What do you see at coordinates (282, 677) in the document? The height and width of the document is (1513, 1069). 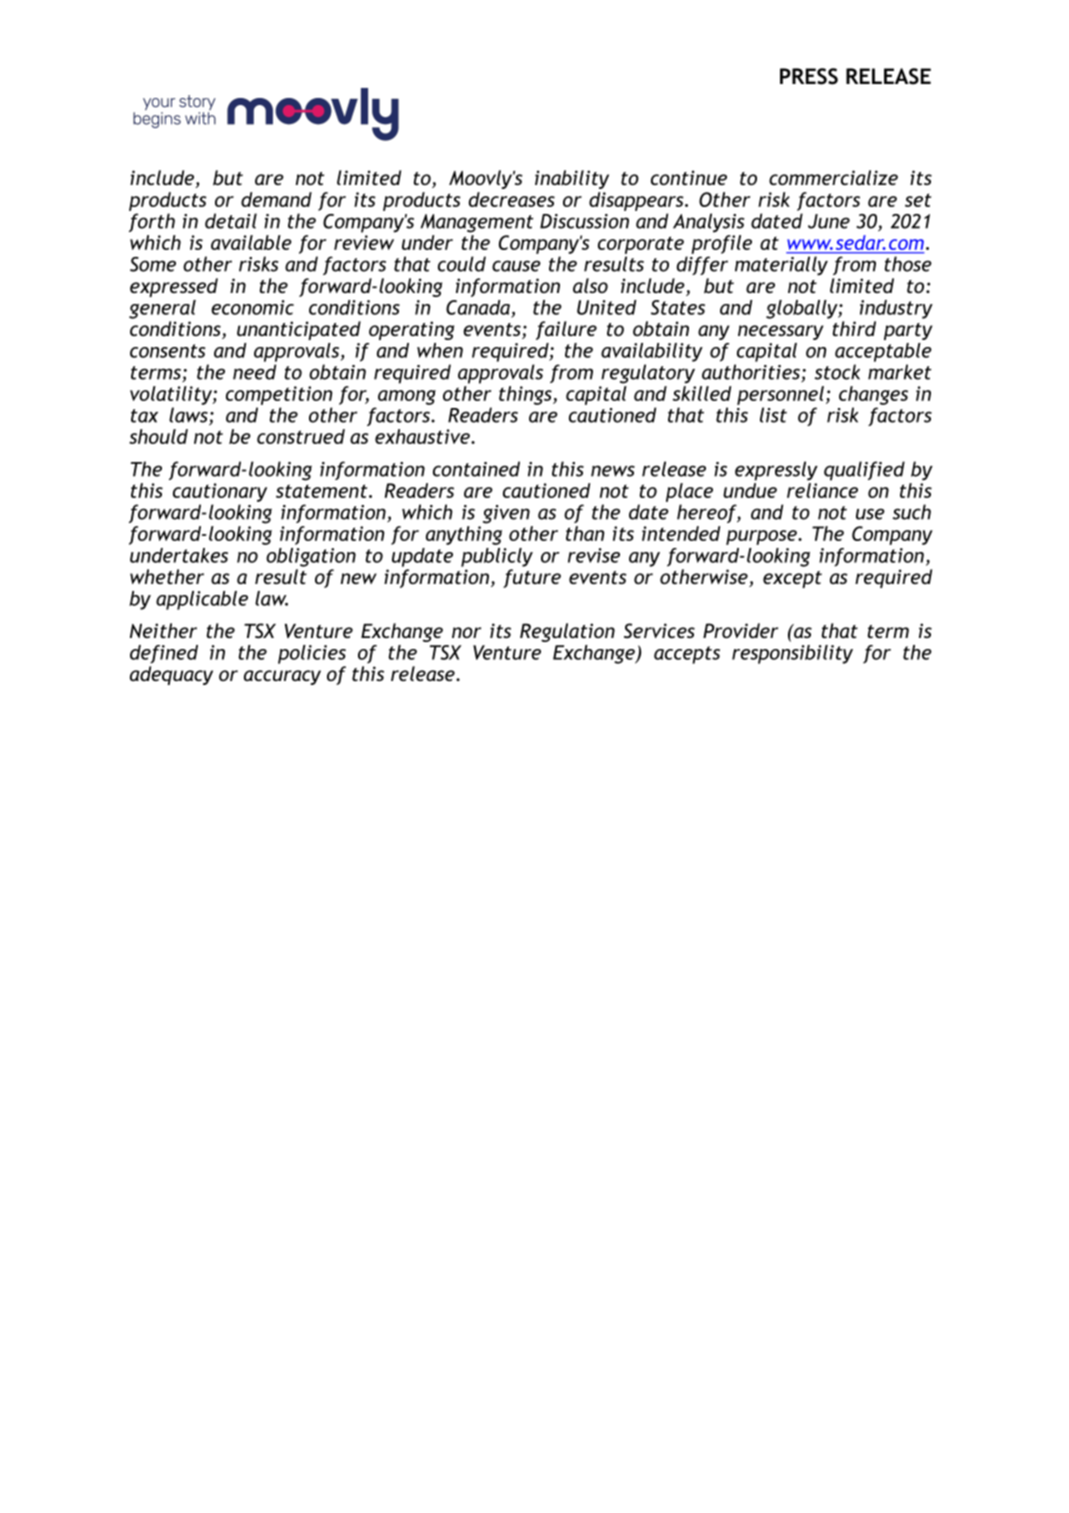 I see `accuracy` at bounding box center [282, 677].
